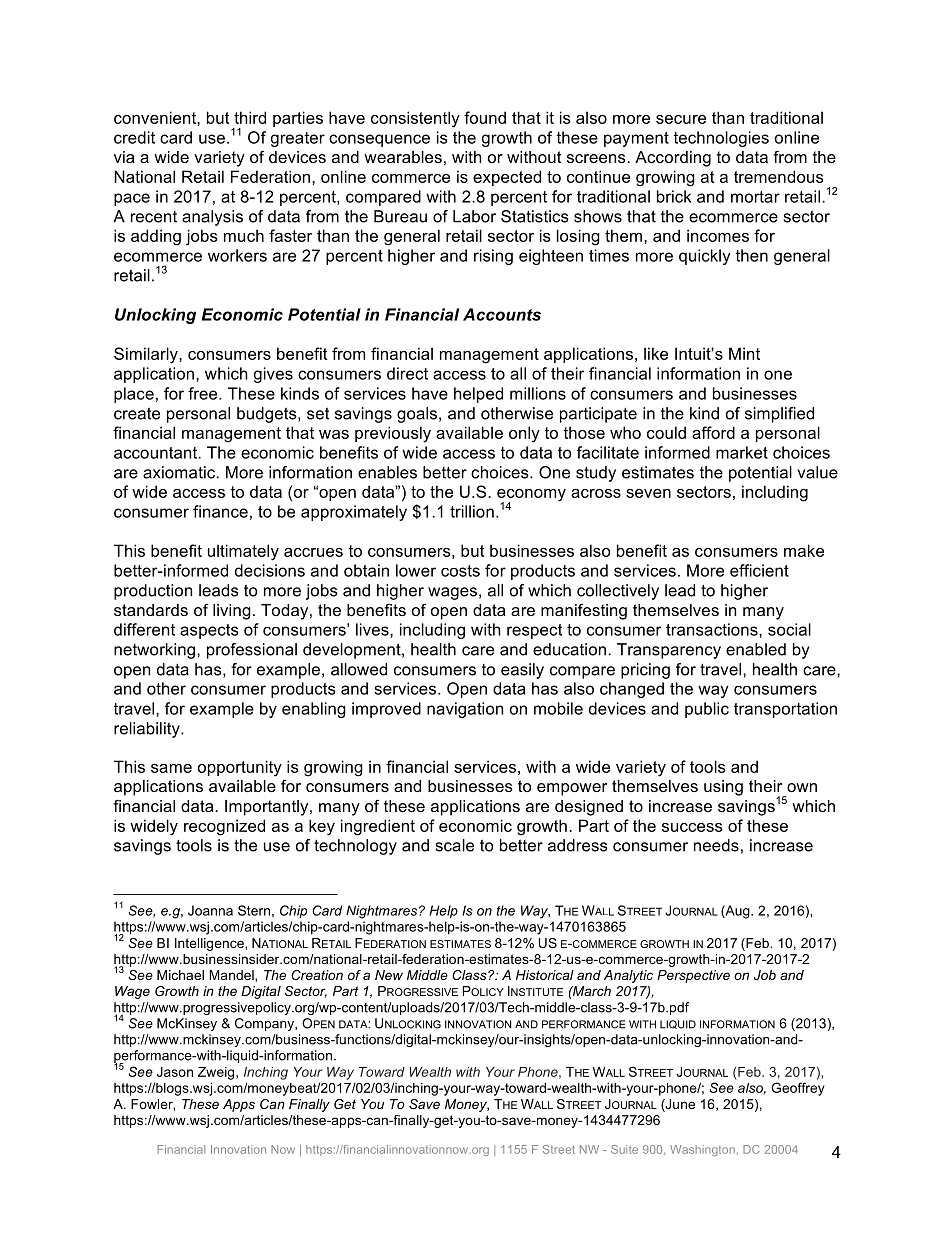 The width and height of the image is (952, 1233). I want to click on third, so click(250, 117).
